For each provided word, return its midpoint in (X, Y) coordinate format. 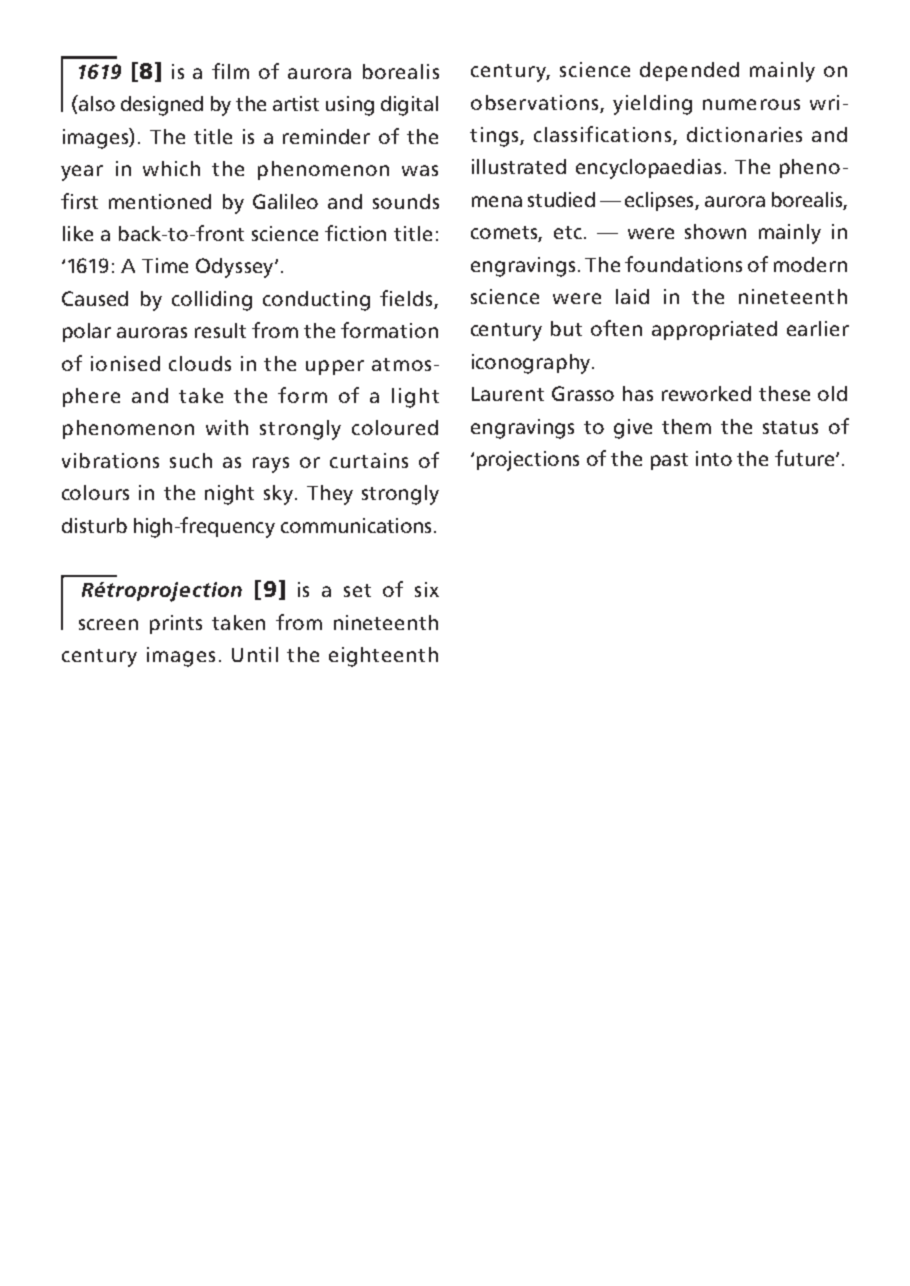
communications (356, 525)
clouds (200, 363)
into (714, 458)
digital (409, 106)
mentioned (160, 201)
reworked (706, 393)
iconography (532, 364)
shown (715, 231)
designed (162, 106)
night (229, 495)
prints (176, 624)
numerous (751, 104)
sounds (406, 201)
